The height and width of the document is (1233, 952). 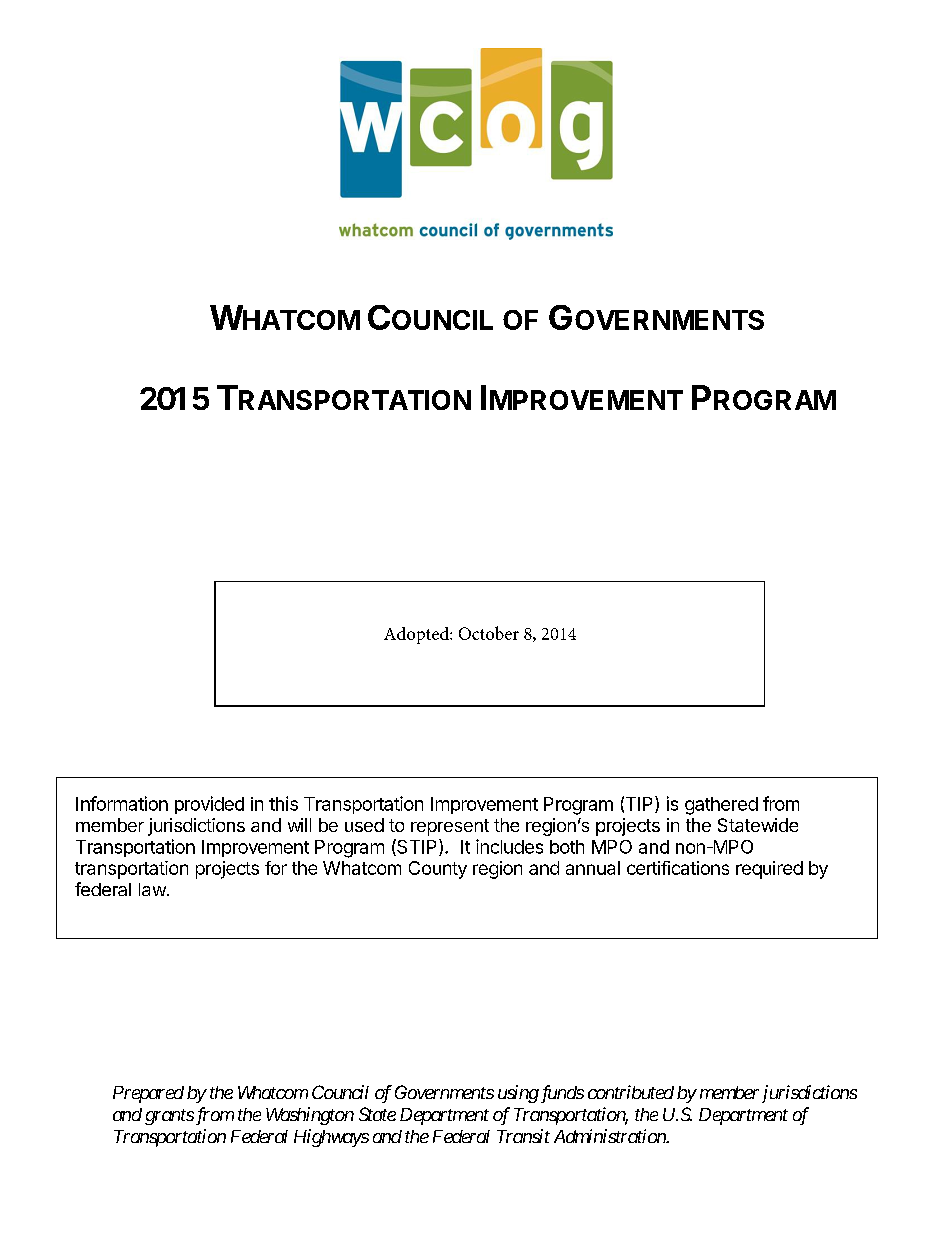 I want to click on Transit, so click(x=523, y=1136).
